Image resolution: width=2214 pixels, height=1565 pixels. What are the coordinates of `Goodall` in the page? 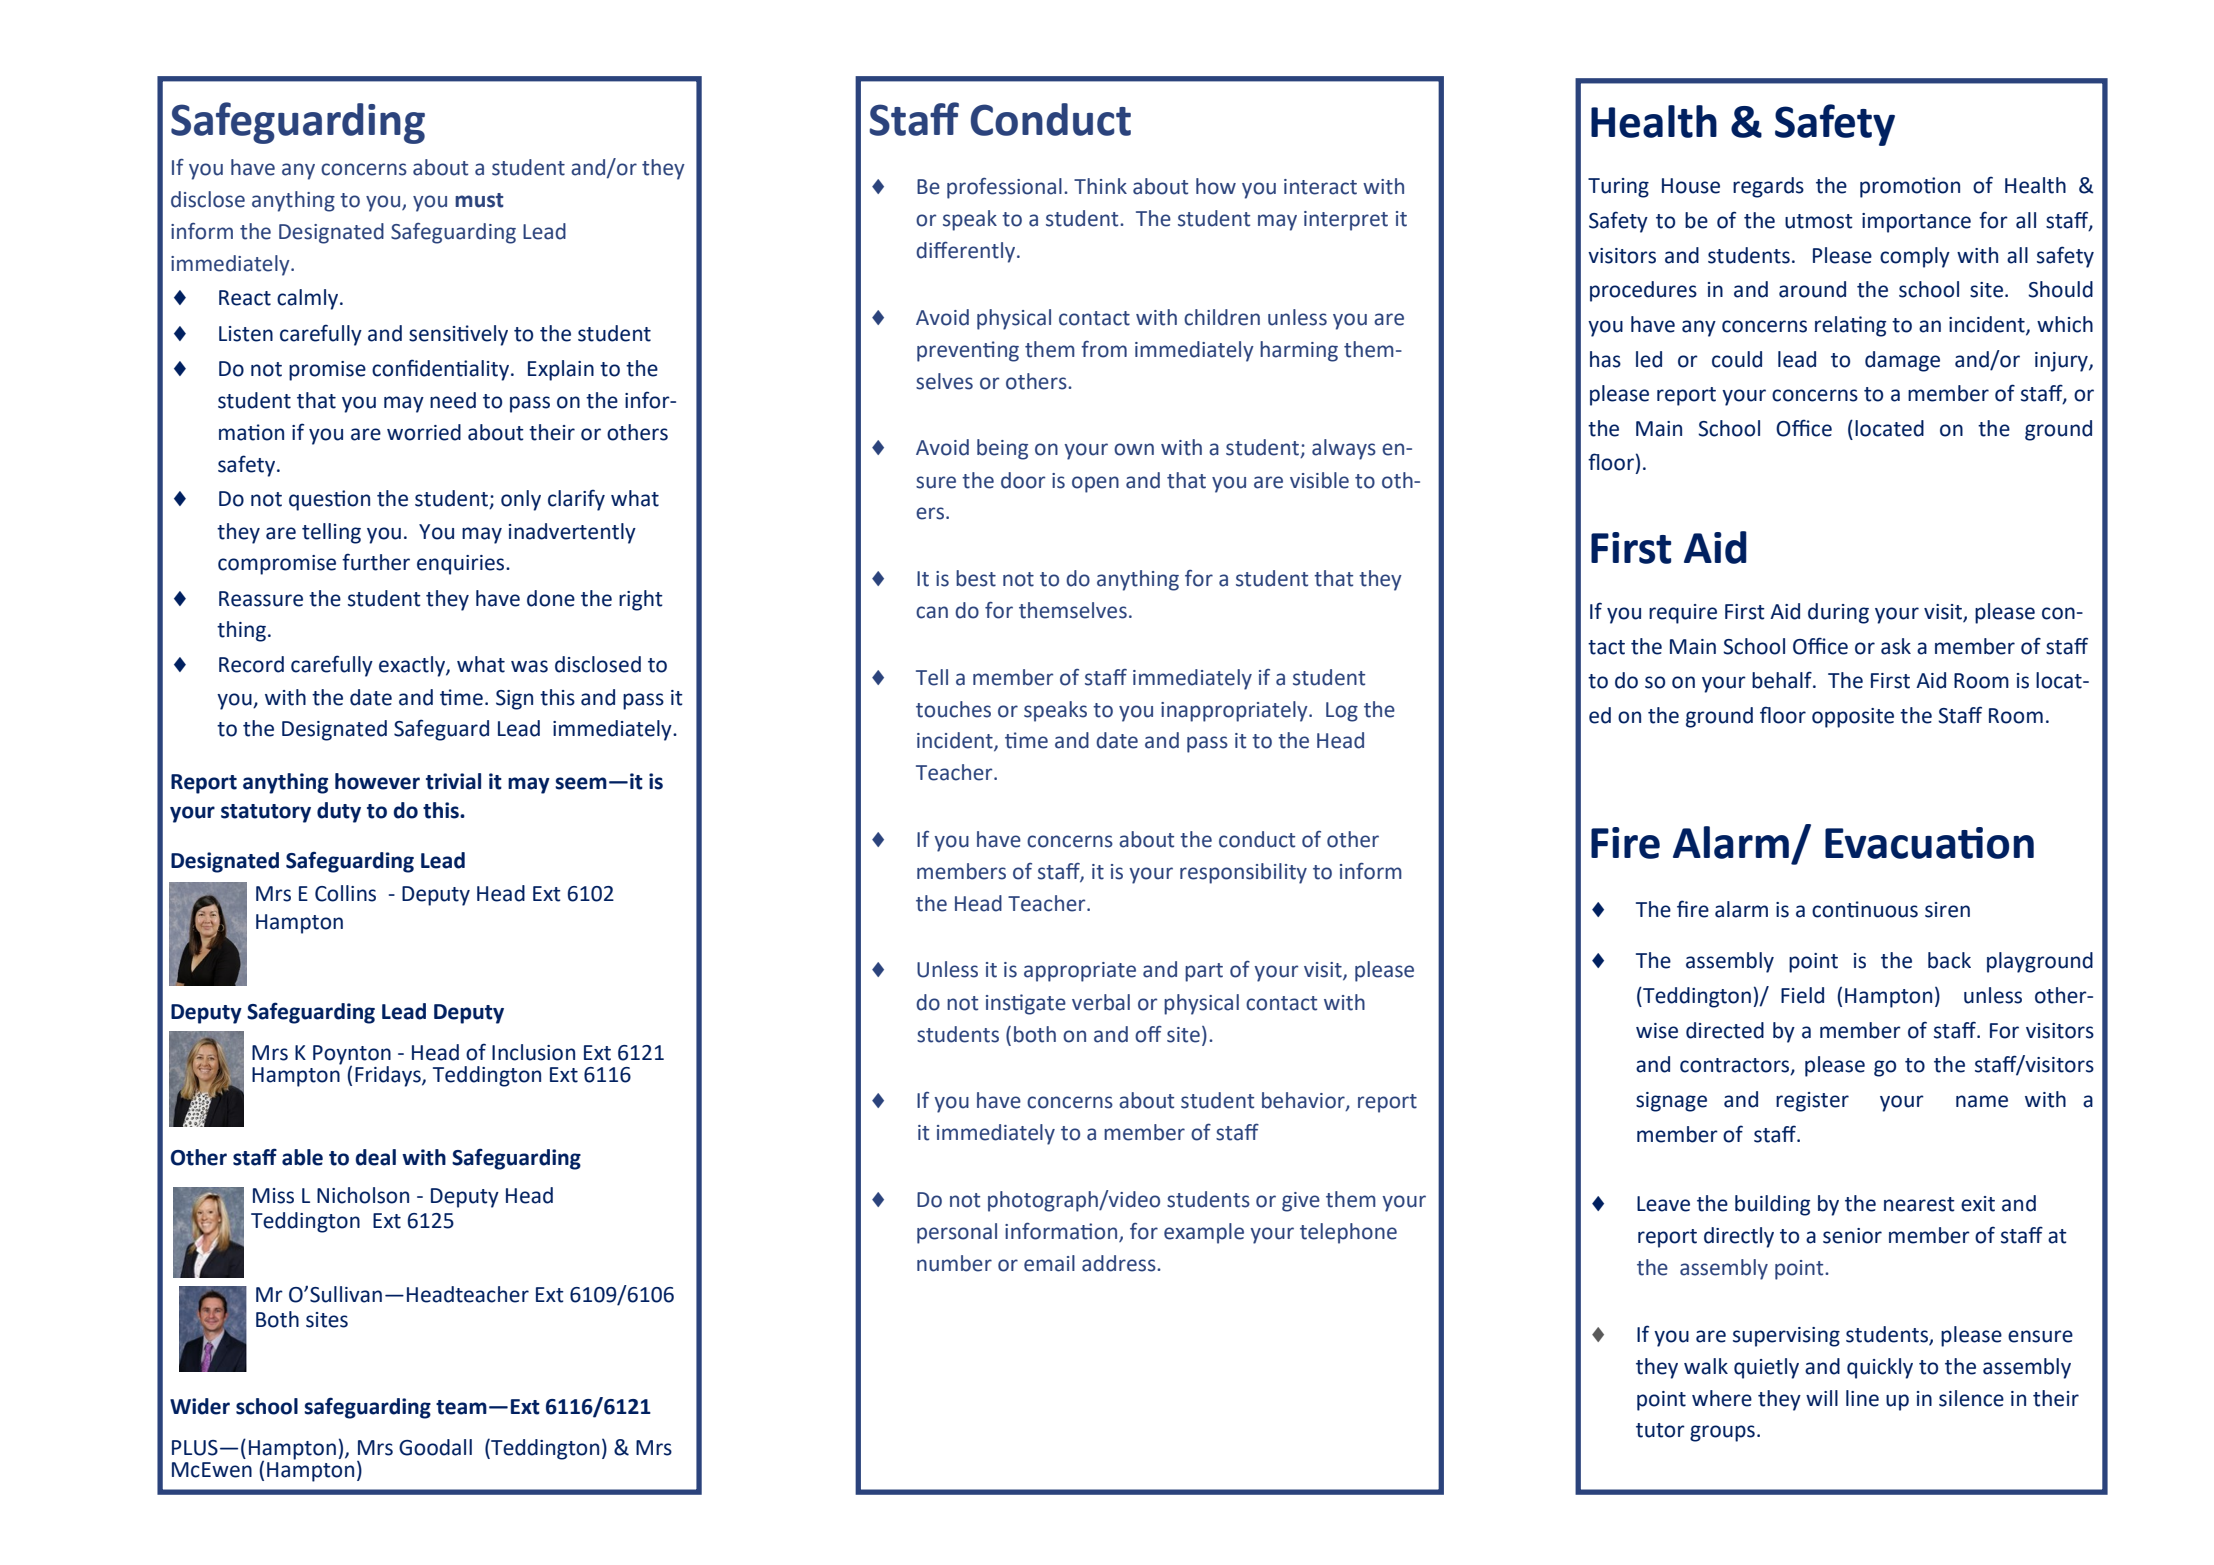 It's located at (435, 1447).
